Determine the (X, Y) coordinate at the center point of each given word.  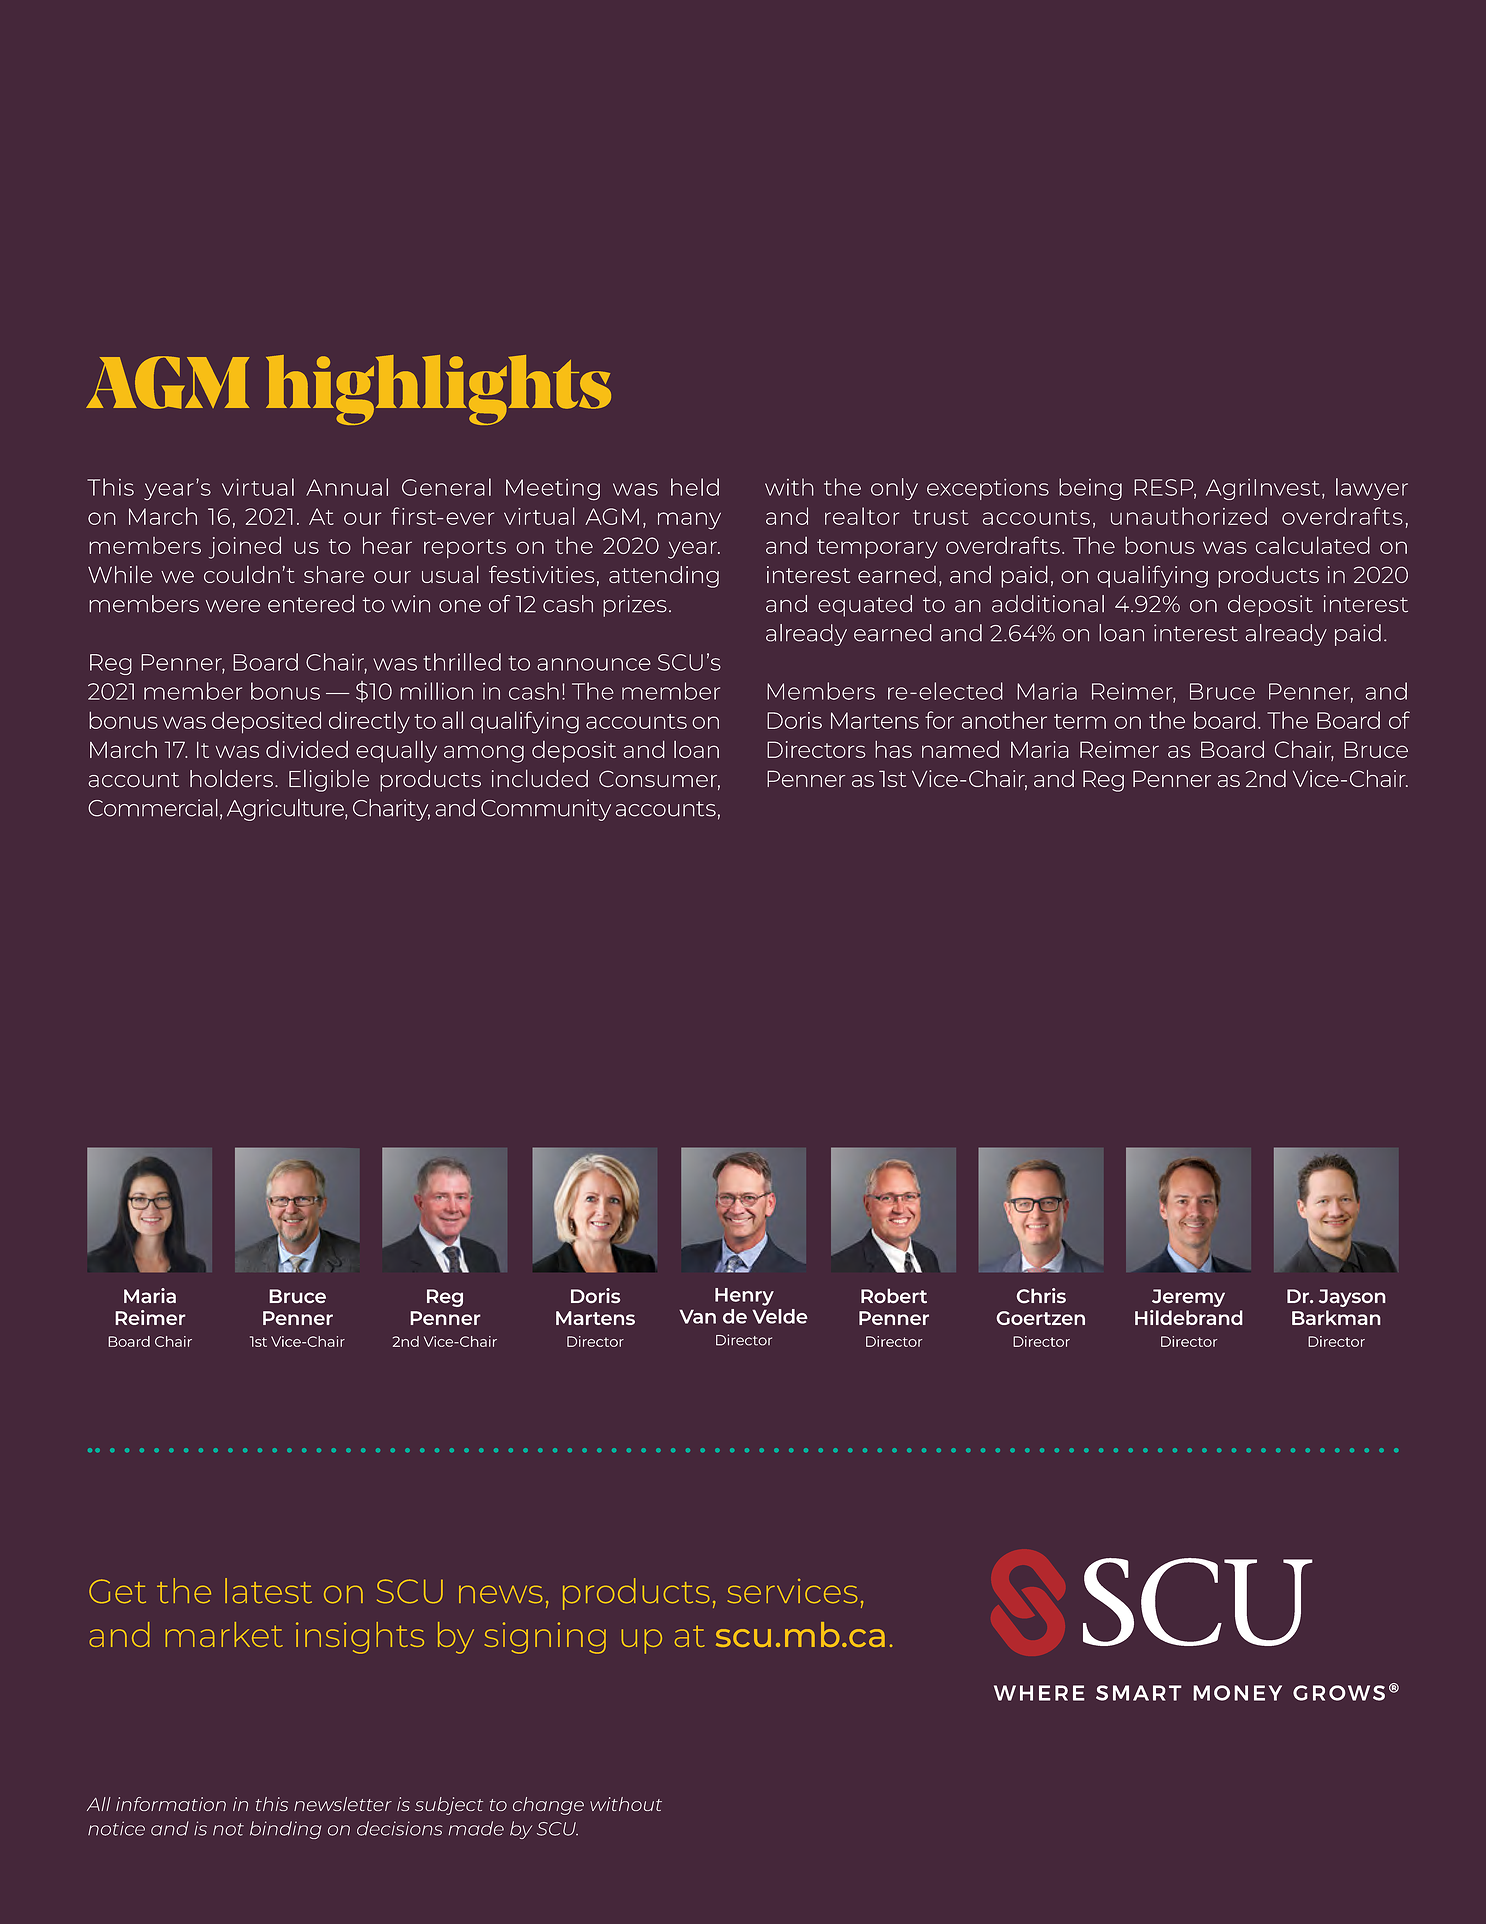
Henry (744, 1297)
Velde (780, 1316)
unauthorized (1189, 516)
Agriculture (286, 810)
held (695, 487)
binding (285, 1830)
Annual (347, 487)
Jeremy (1188, 1298)
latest (268, 1591)
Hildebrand (1189, 1317)
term (1080, 721)
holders (231, 779)
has (893, 749)
